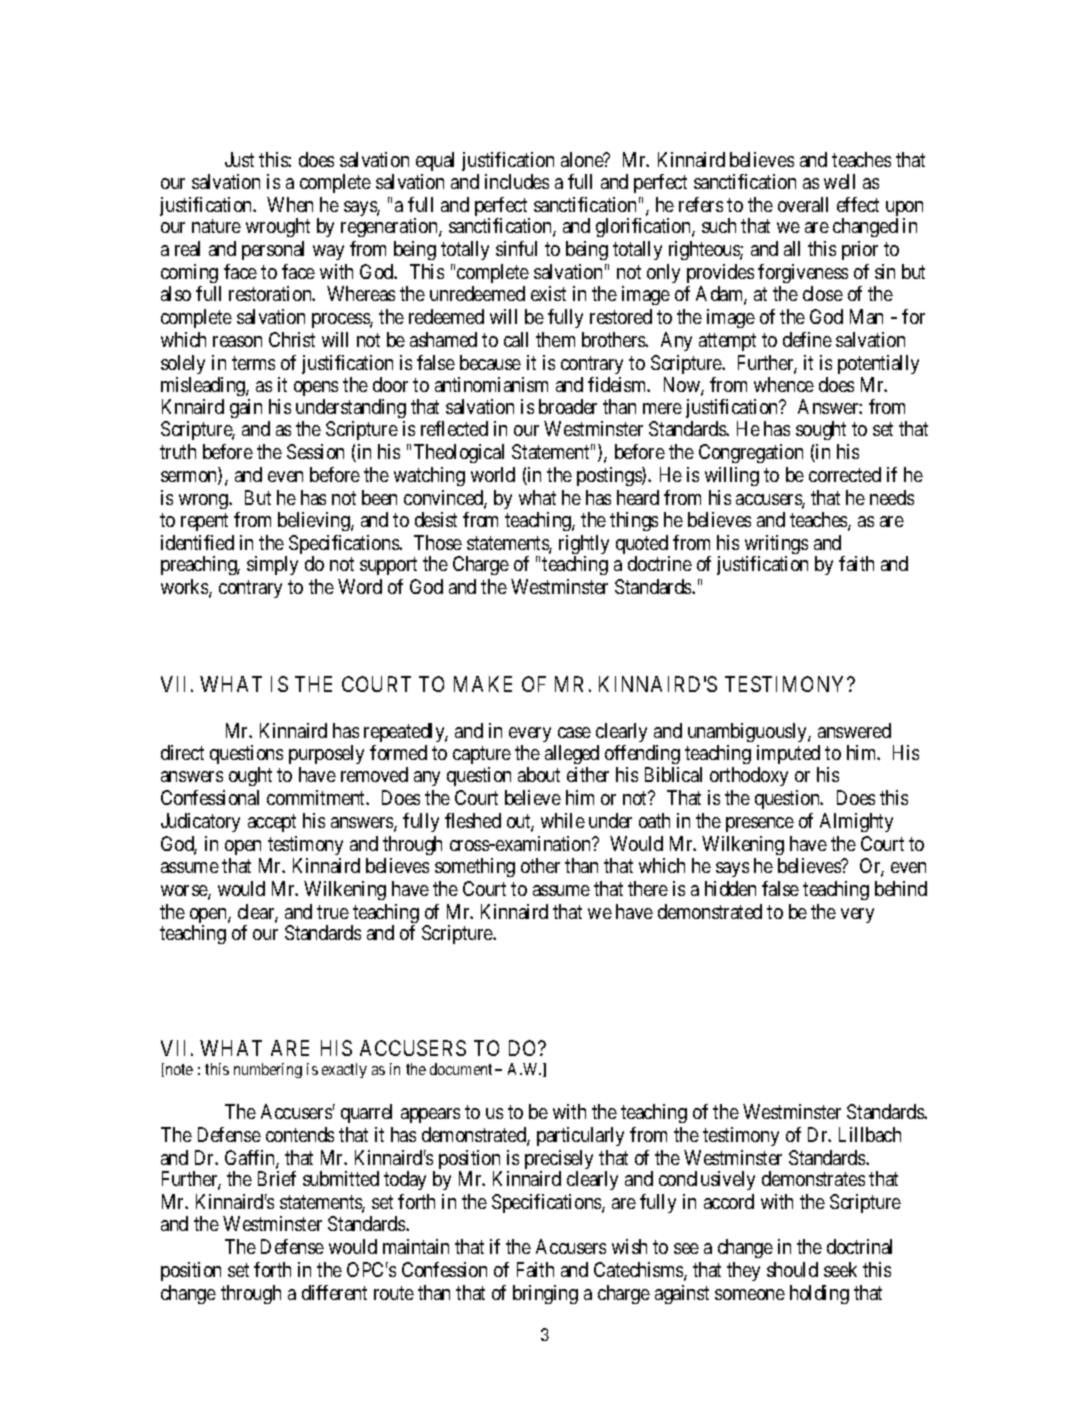 The height and width of the document is (1411, 1090). I want to click on different, so click(334, 1292).
